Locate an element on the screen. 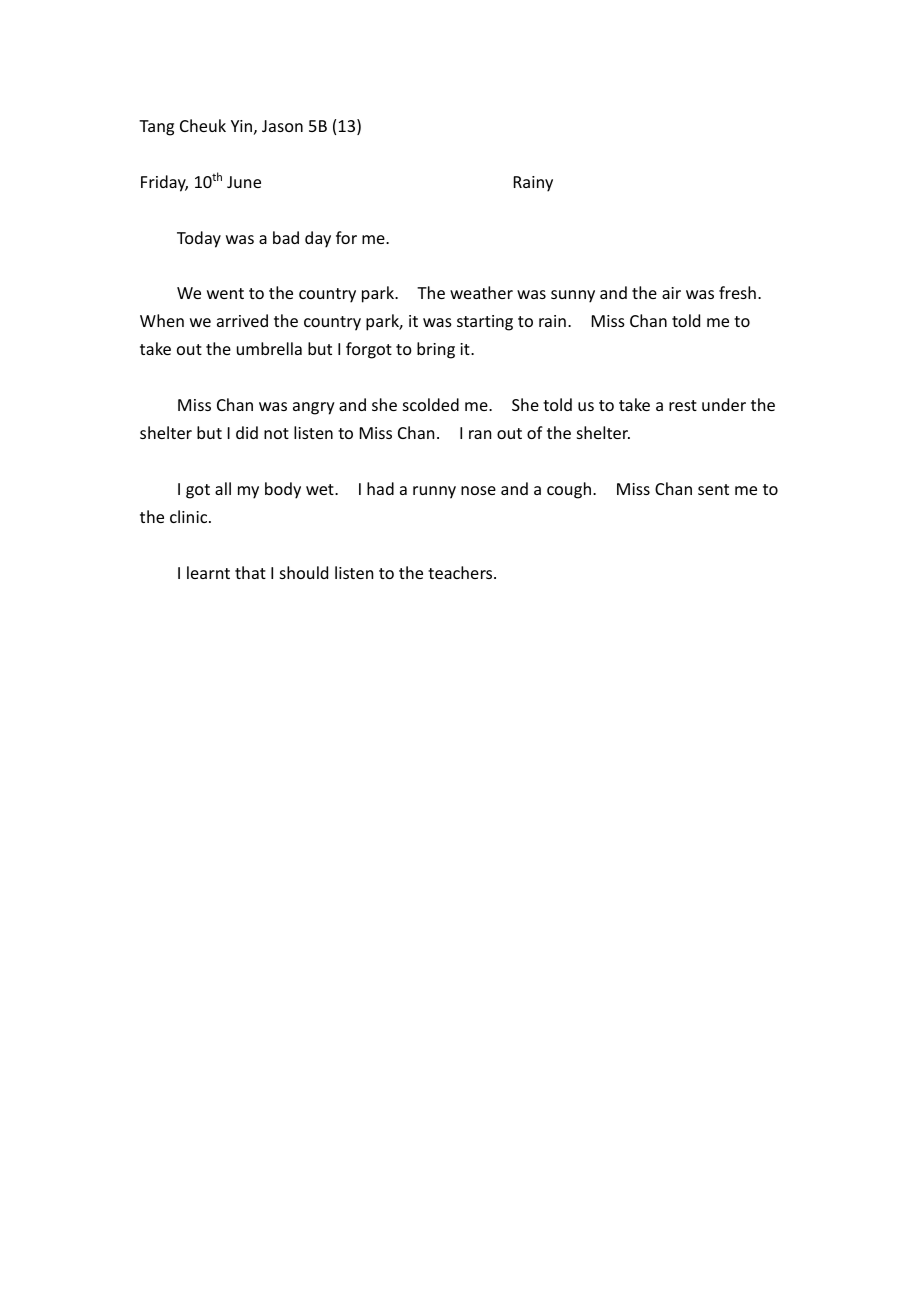 The image size is (924, 1308). Yin is located at coordinates (241, 126).
